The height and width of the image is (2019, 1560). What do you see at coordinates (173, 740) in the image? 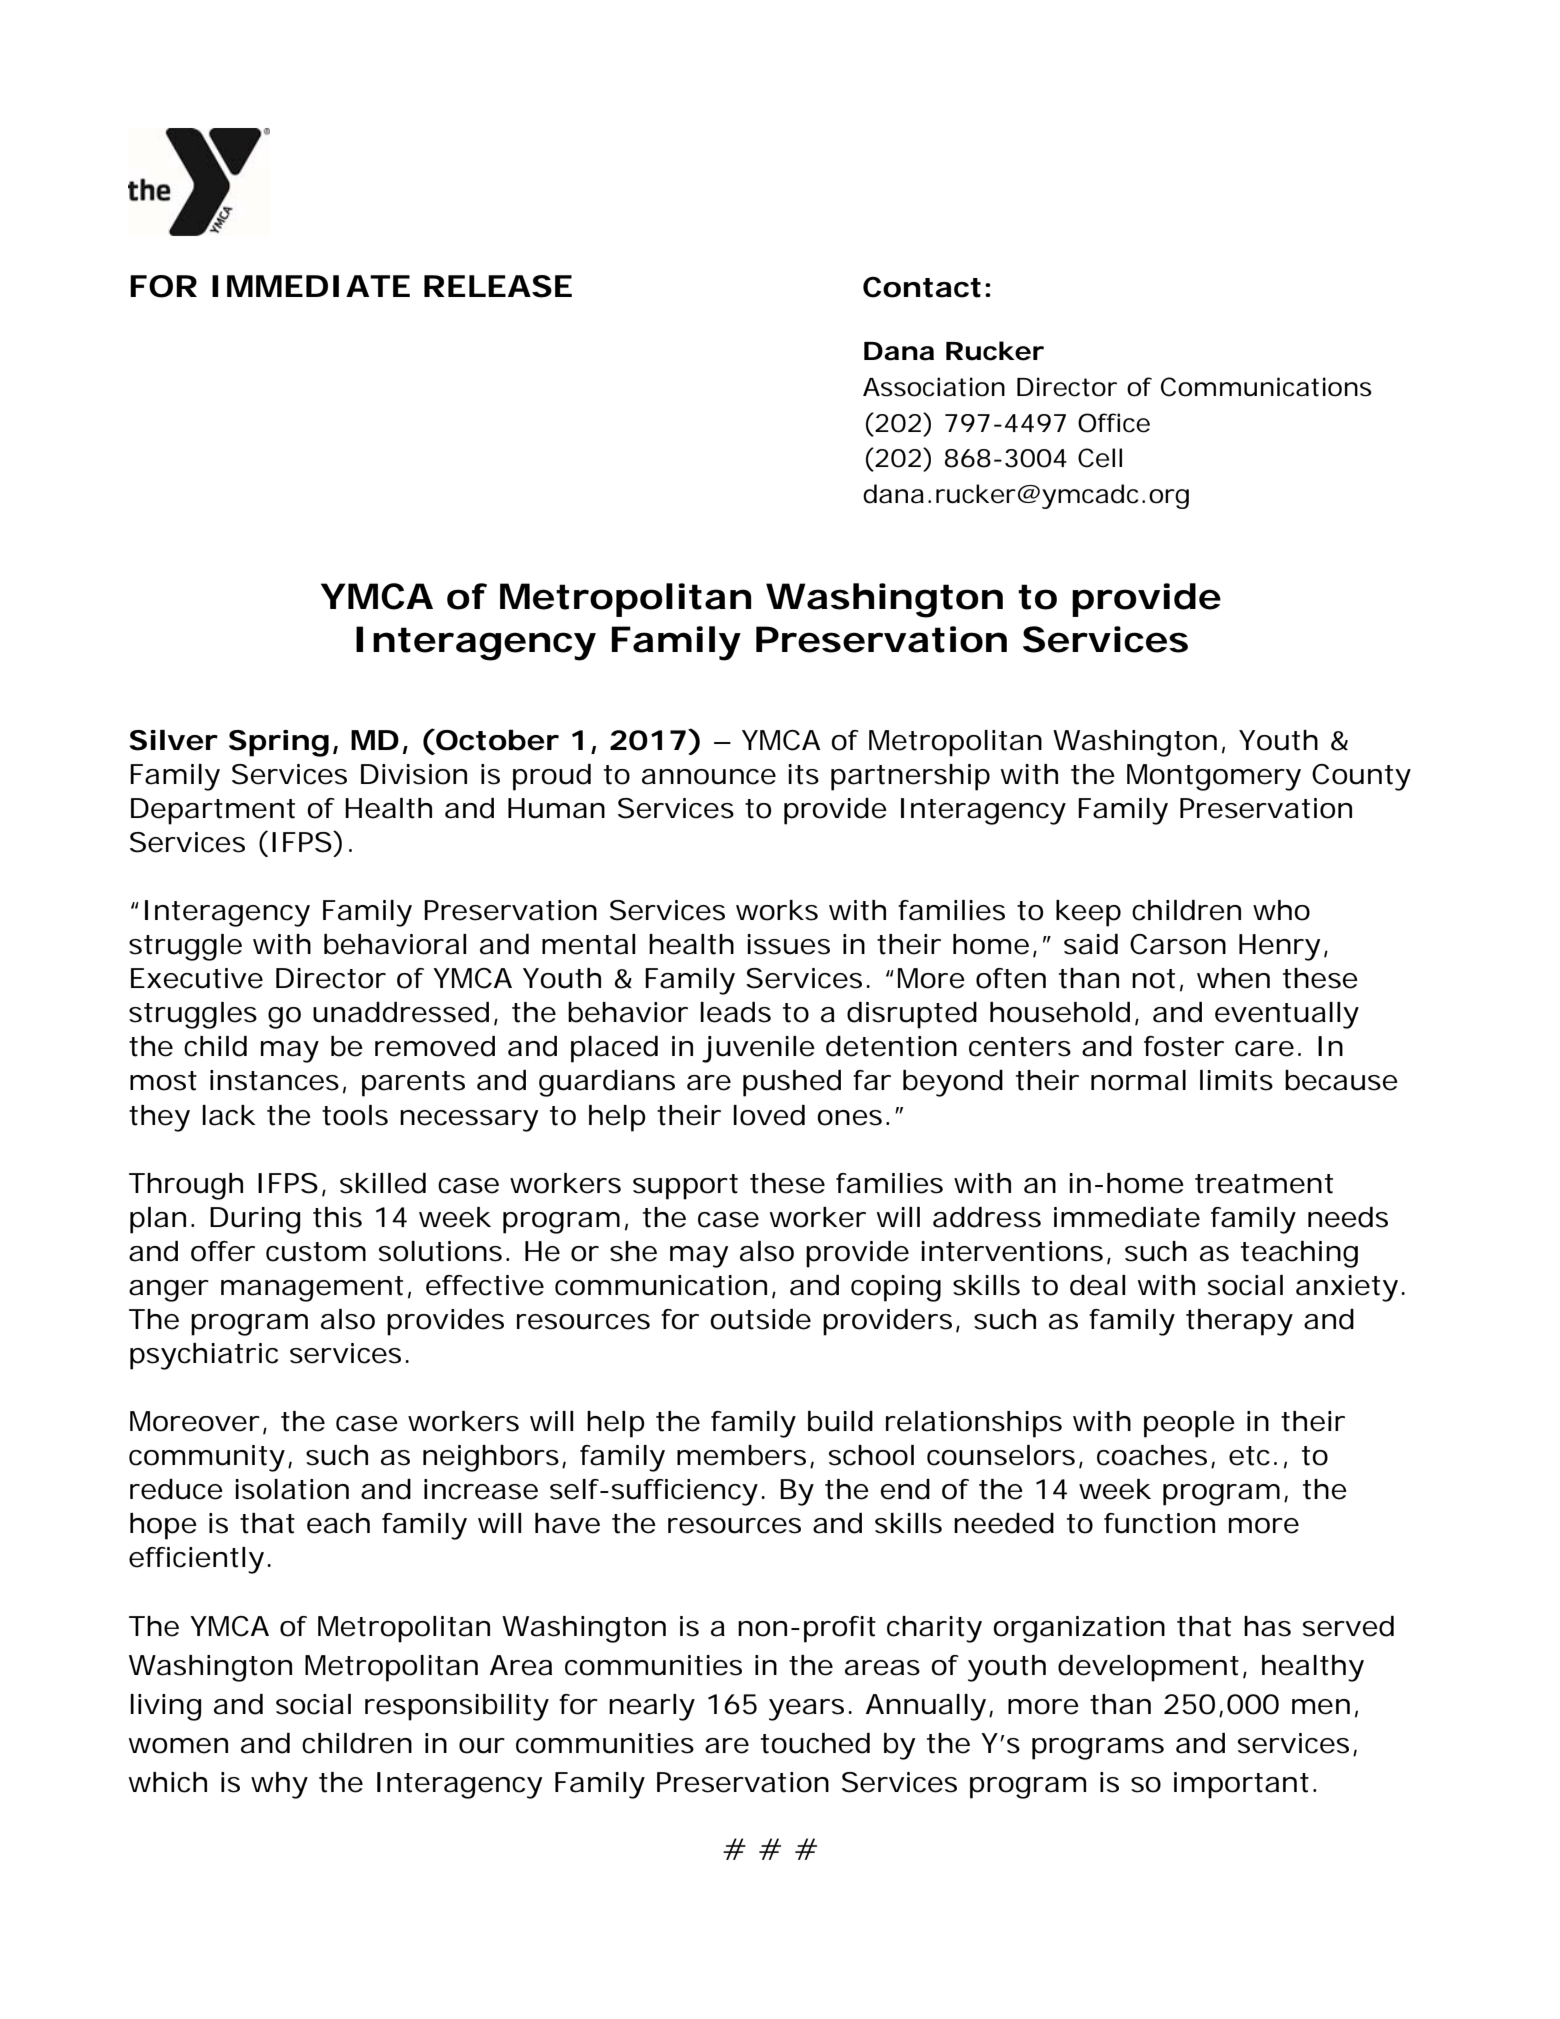
I see `Silver` at bounding box center [173, 740].
